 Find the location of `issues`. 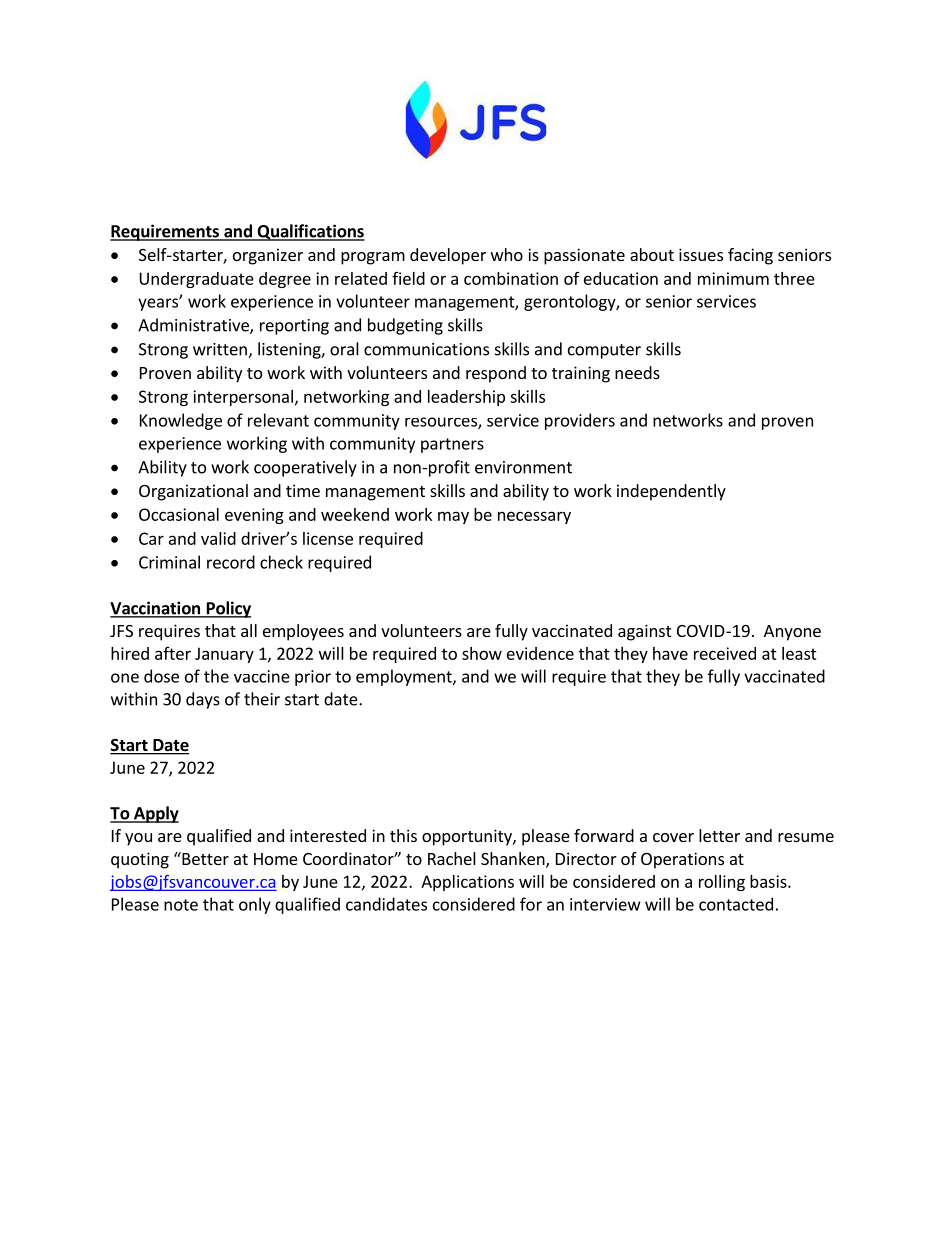

issues is located at coordinates (701, 254).
